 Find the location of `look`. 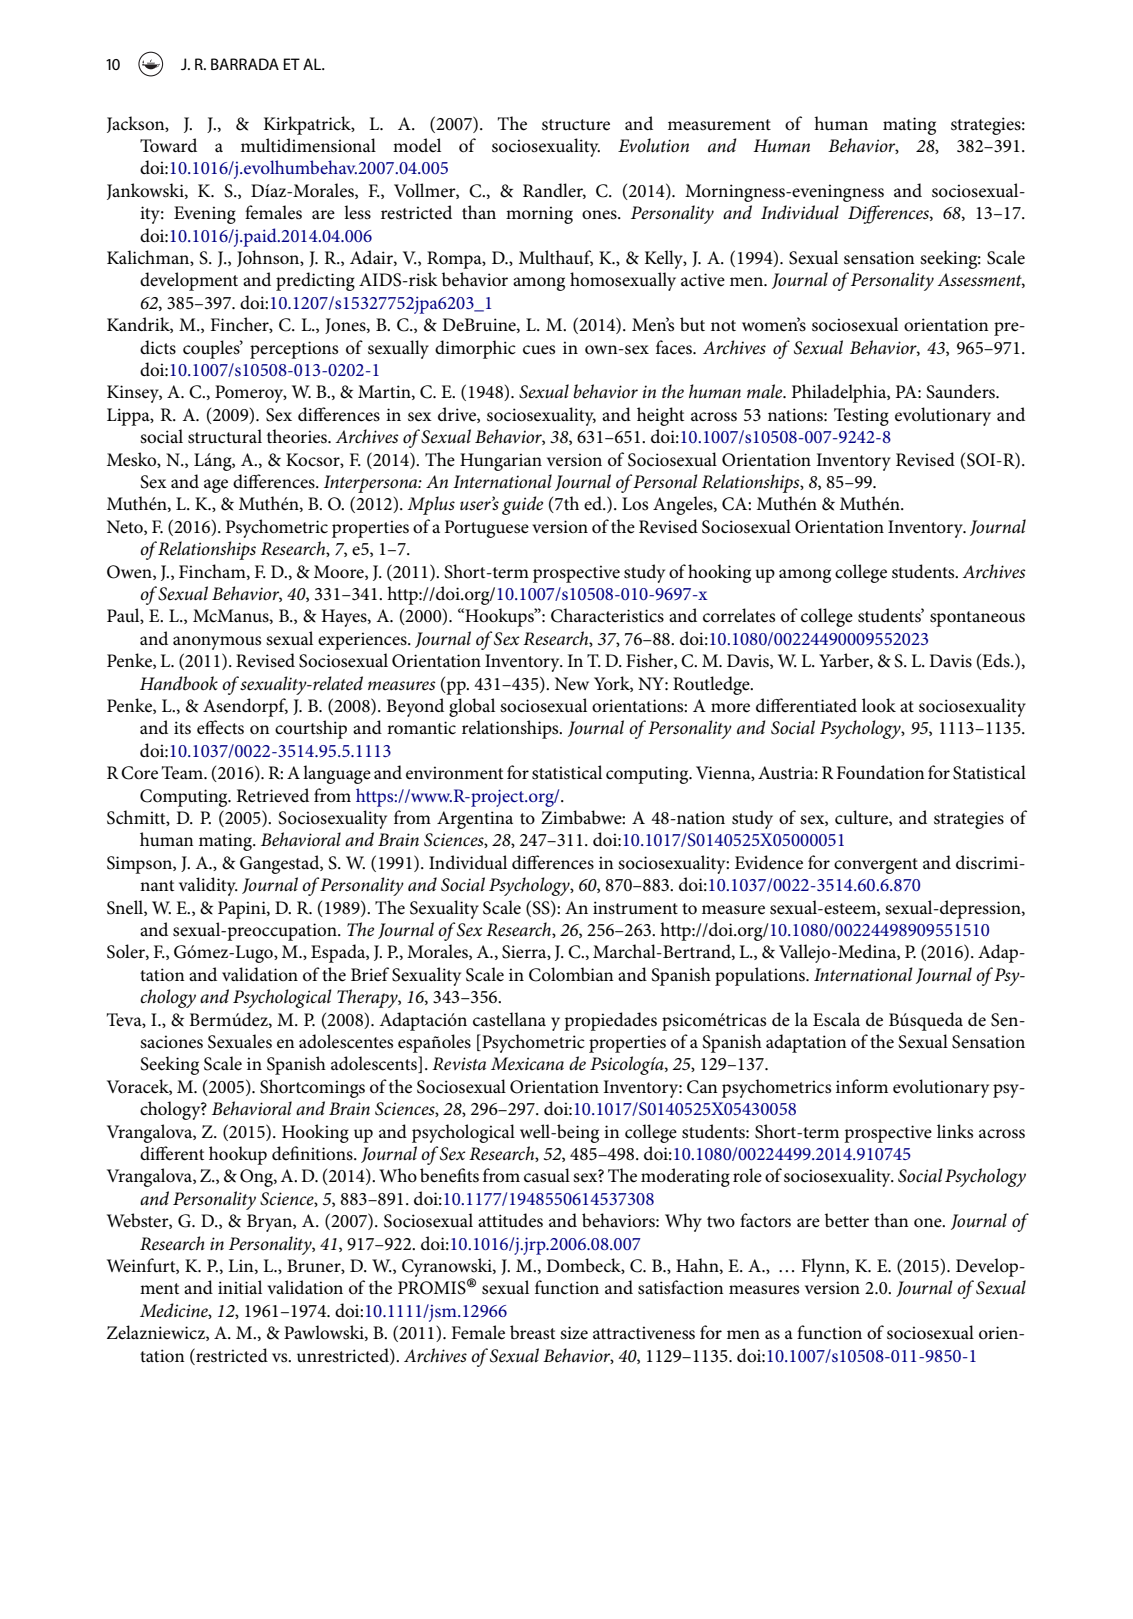

look is located at coordinates (879, 705).
